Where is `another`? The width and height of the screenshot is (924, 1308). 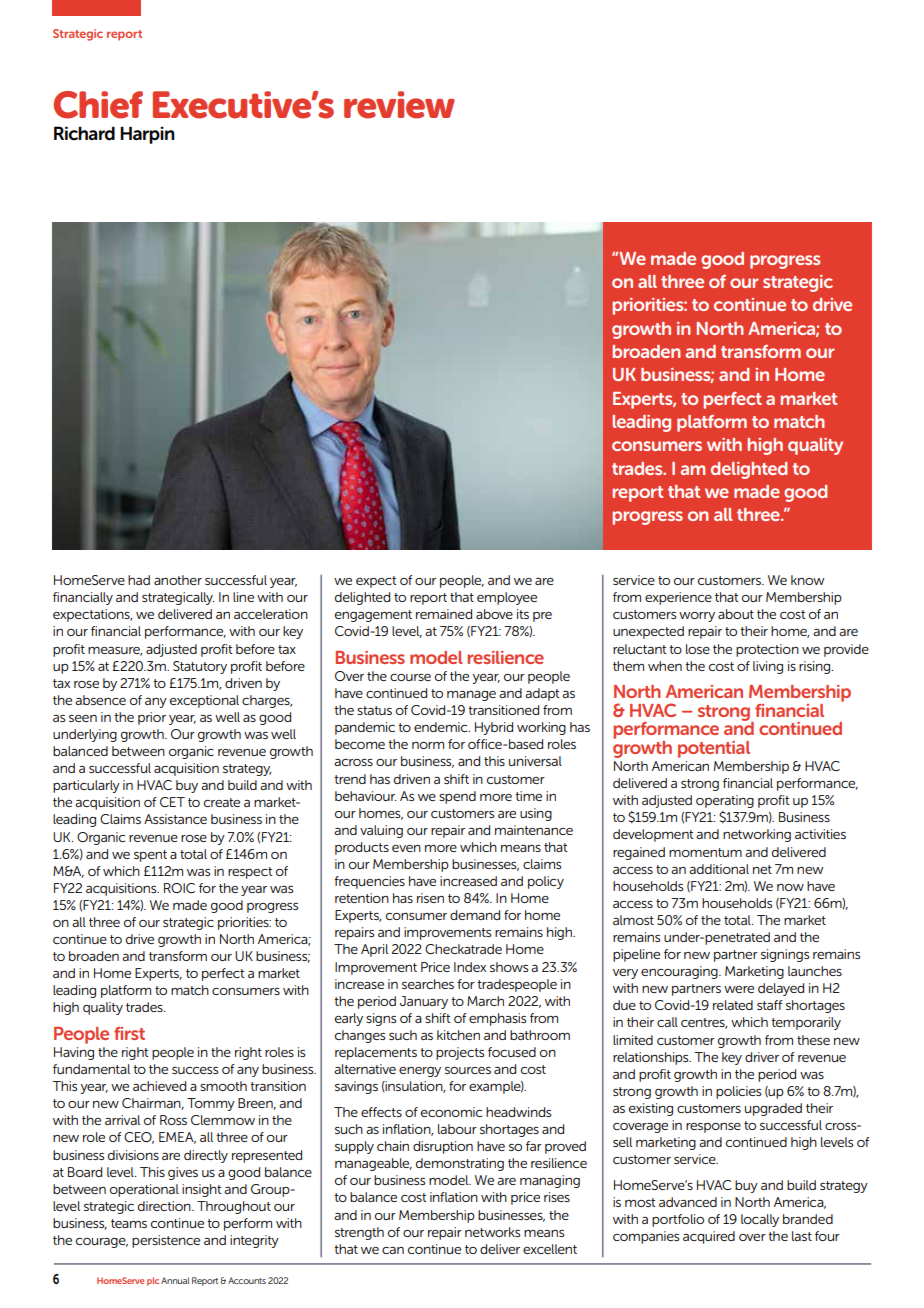 another is located at coordinates (178, 580).
